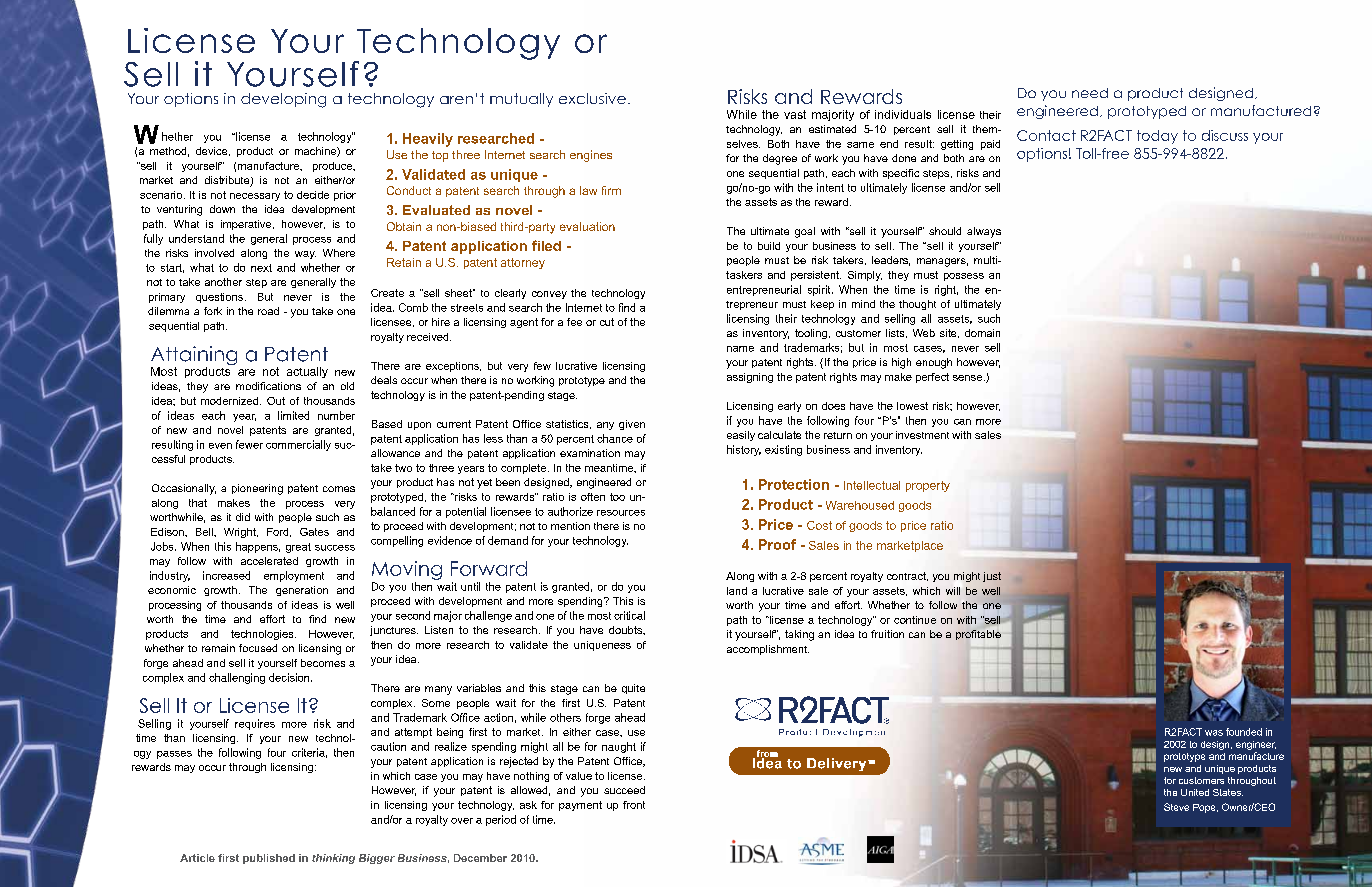 The height and width of the screenshot is (887, 1372). What do you see at coordinates (633, 689) in the screenshot?
I see `quite` at bounding box center [633, 689].
